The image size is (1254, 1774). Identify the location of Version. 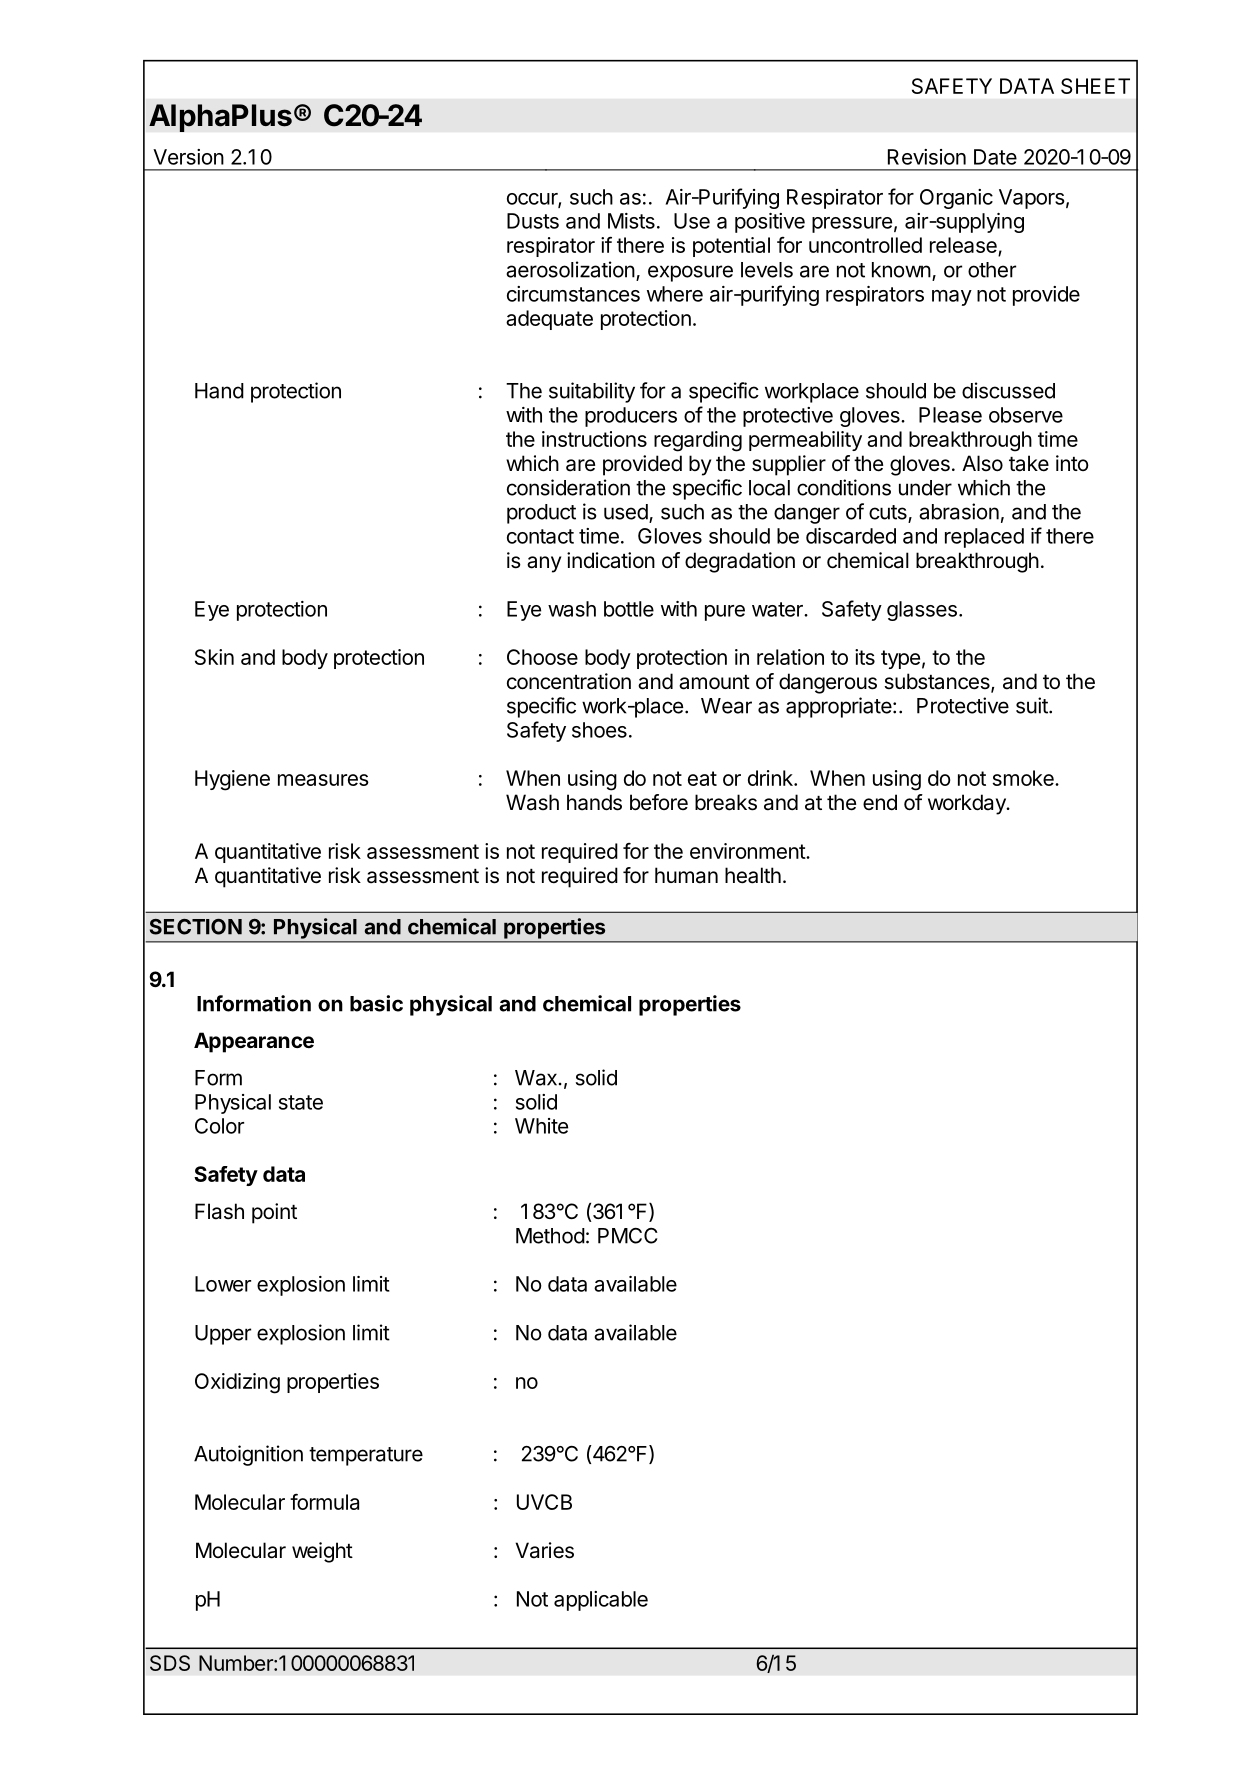
(188, 157).
